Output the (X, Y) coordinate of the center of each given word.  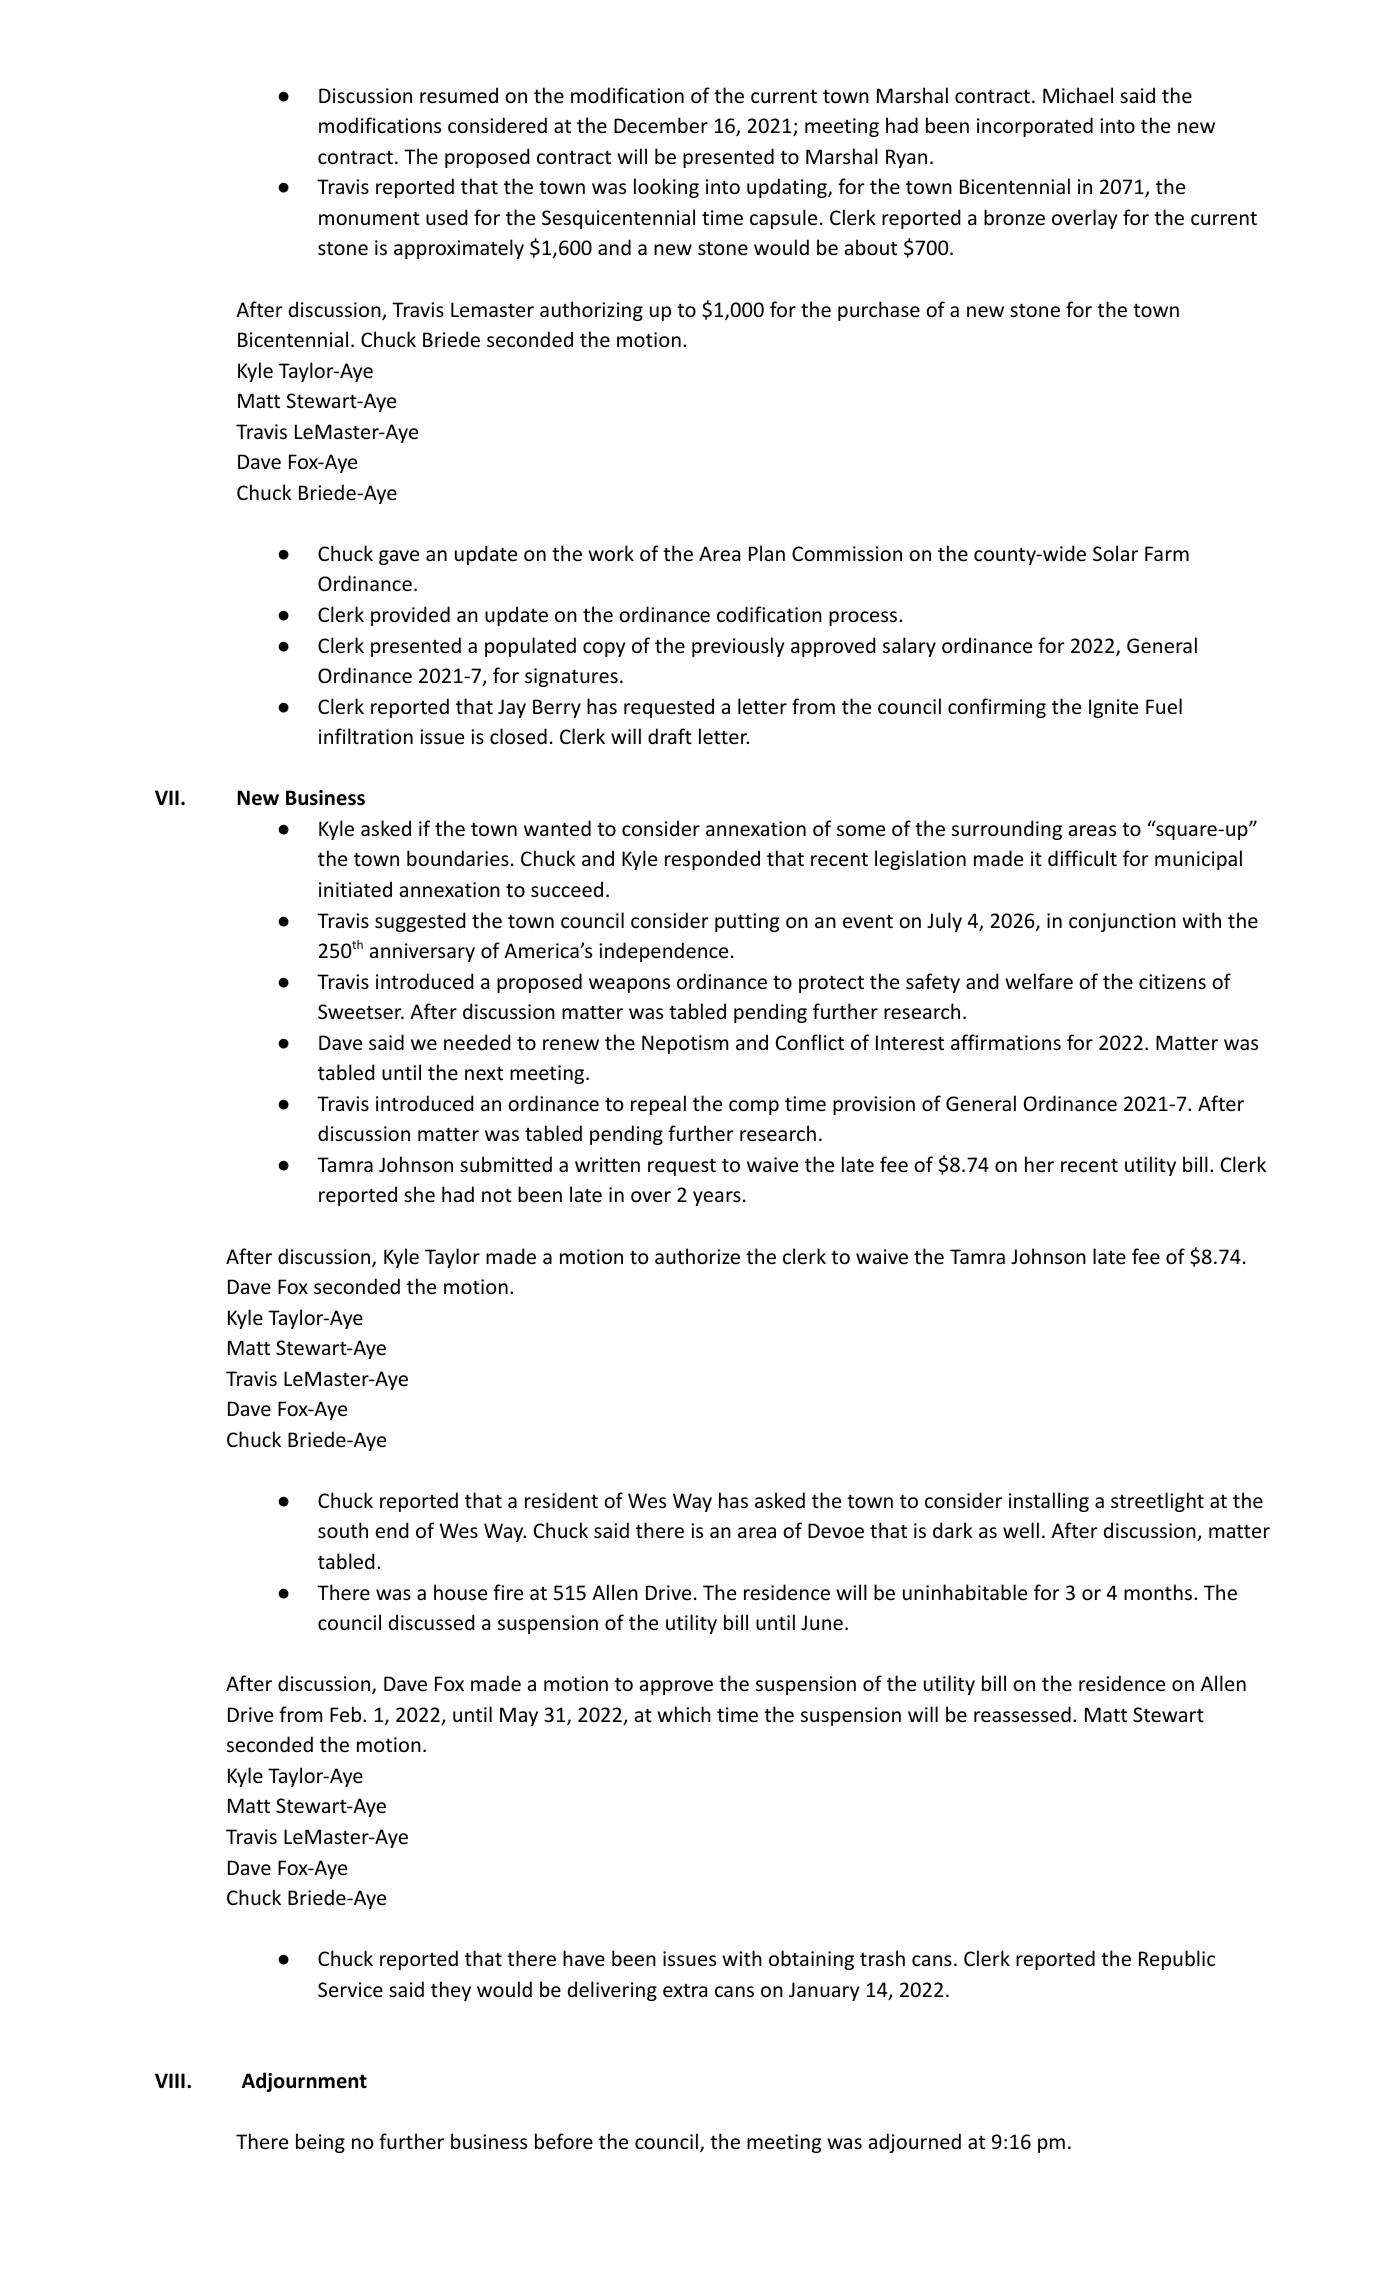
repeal (658, 1105)
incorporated (1035, 127)
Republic (1177, 1960)
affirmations (1006, 1042)
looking (666, 188)
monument (369, 218)
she (419, 1194)
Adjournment (304, 2082)
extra (685, 1991)
